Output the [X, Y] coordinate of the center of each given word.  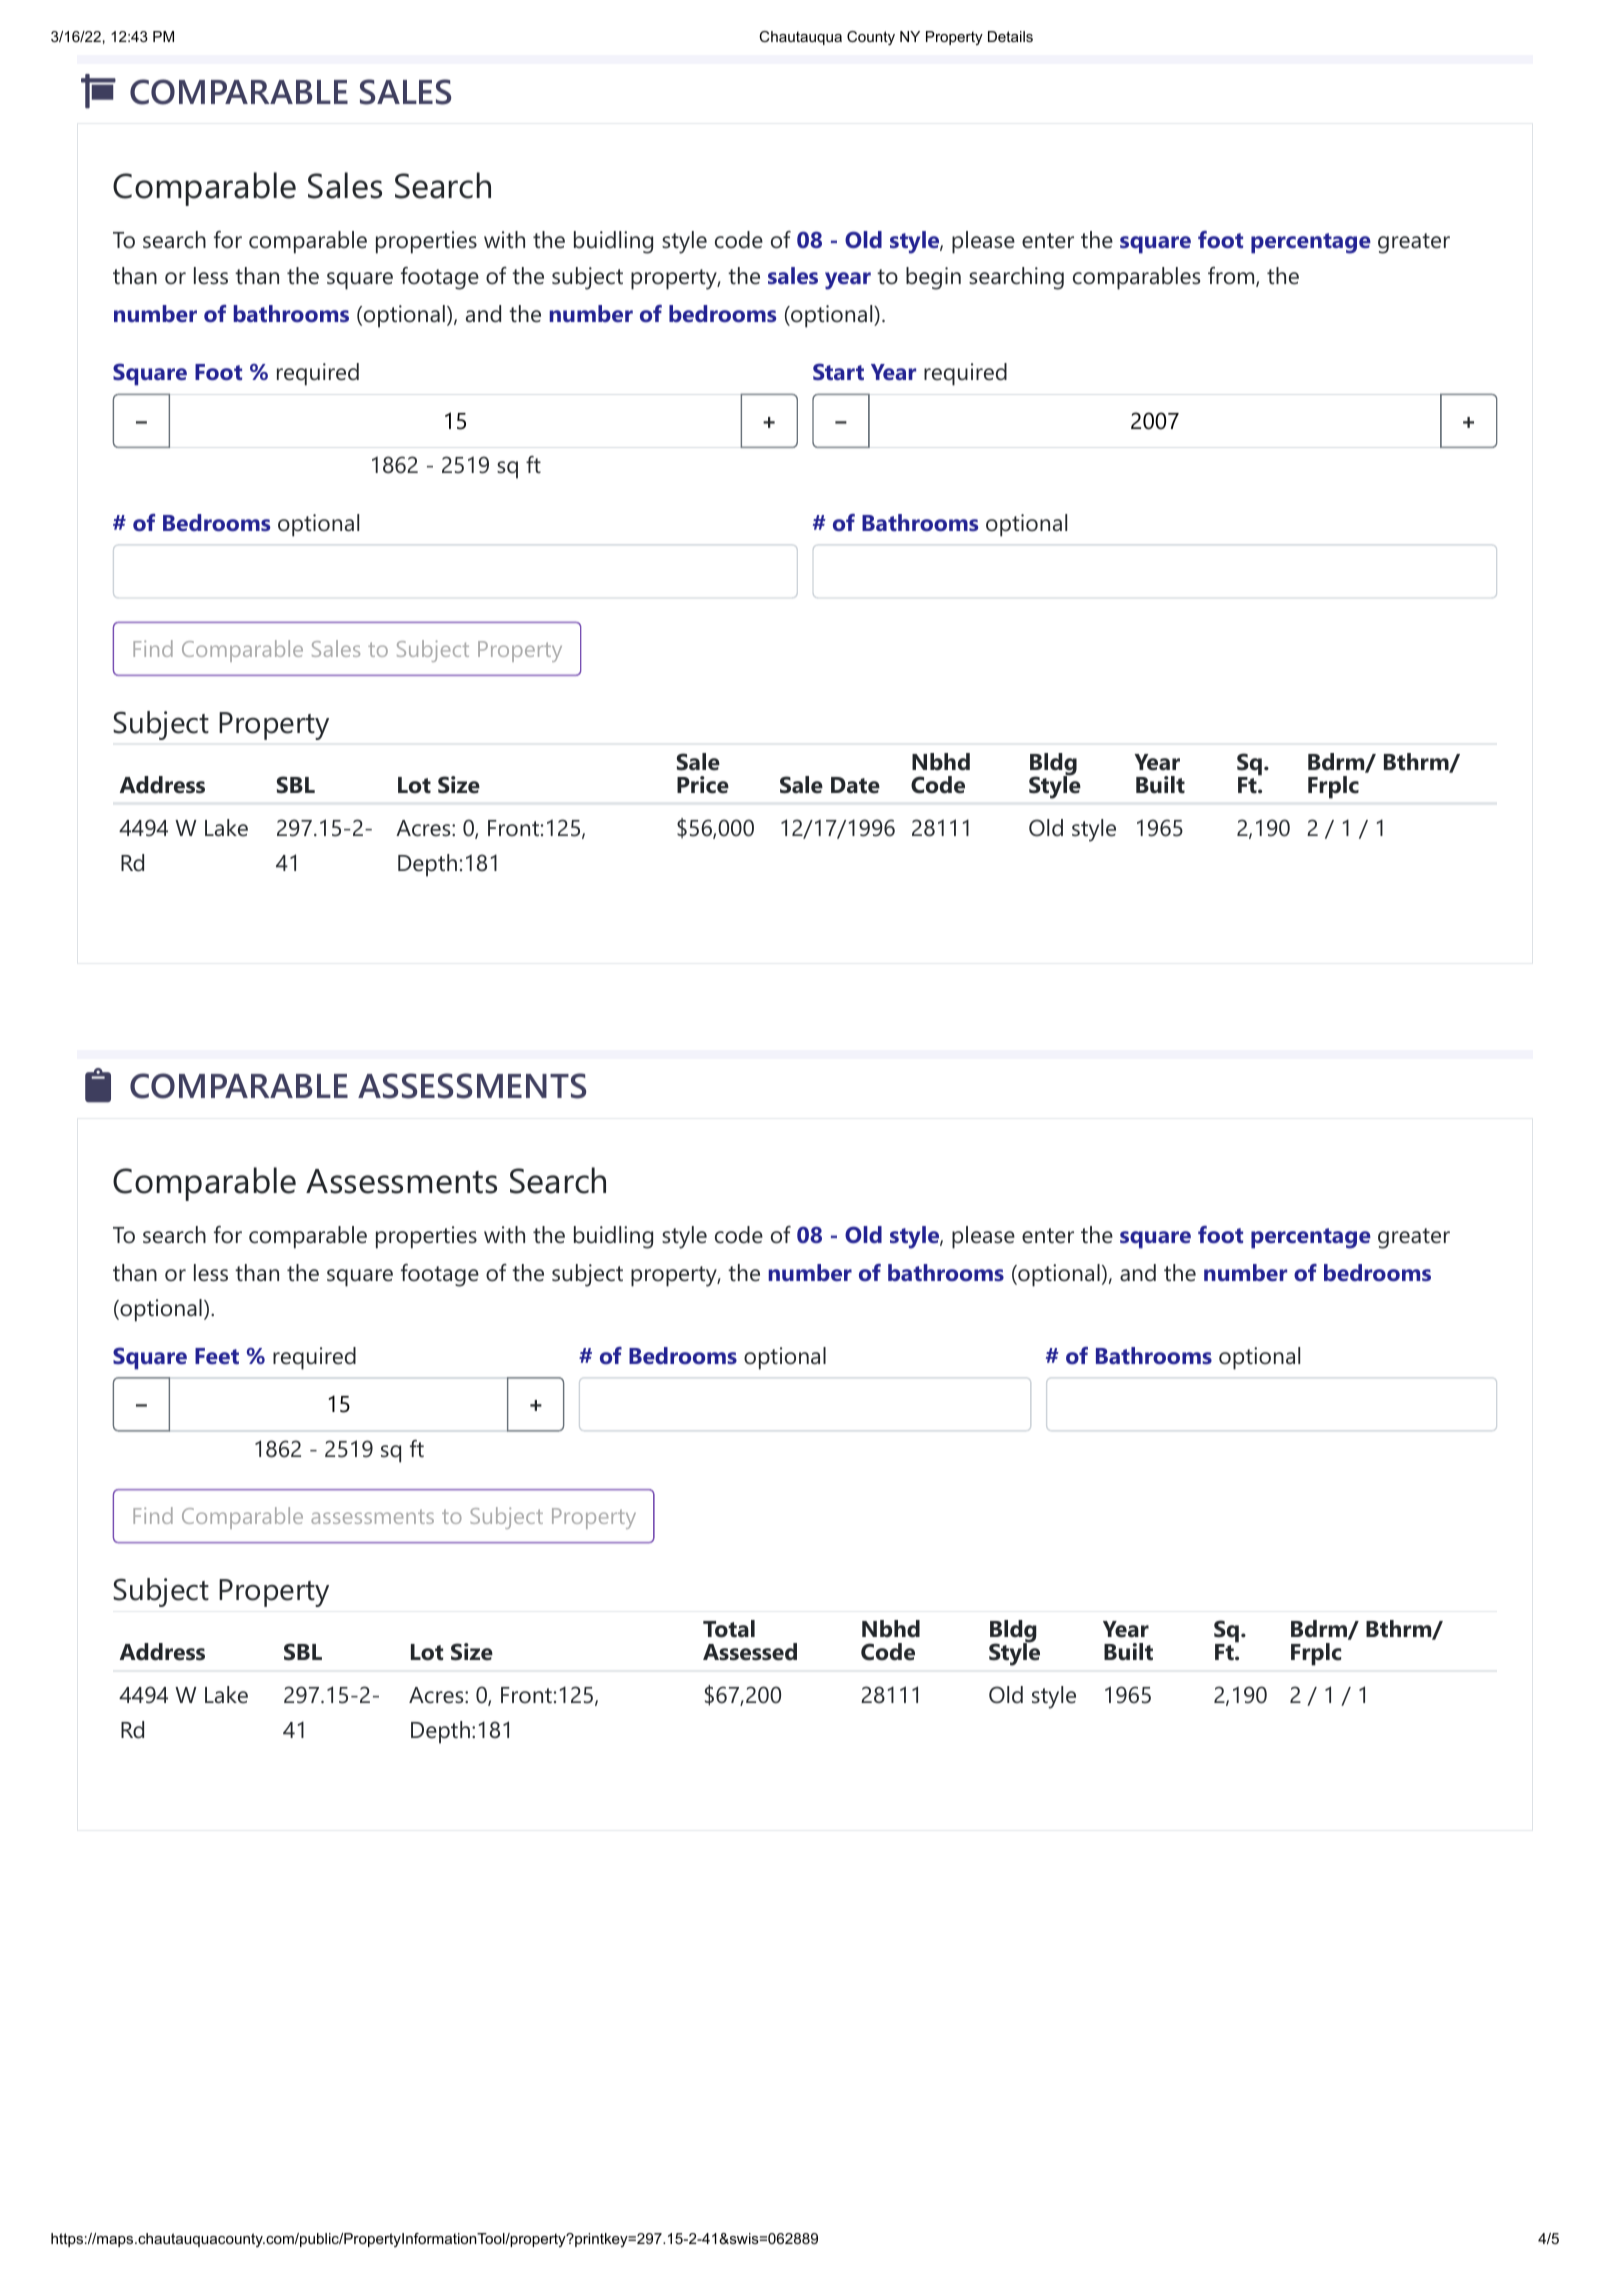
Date [855, 785]
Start [838, 371]
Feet [217, 1356]
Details [1010, 36]
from [1231, 276]
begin [933, 278]
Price [703, 785]
